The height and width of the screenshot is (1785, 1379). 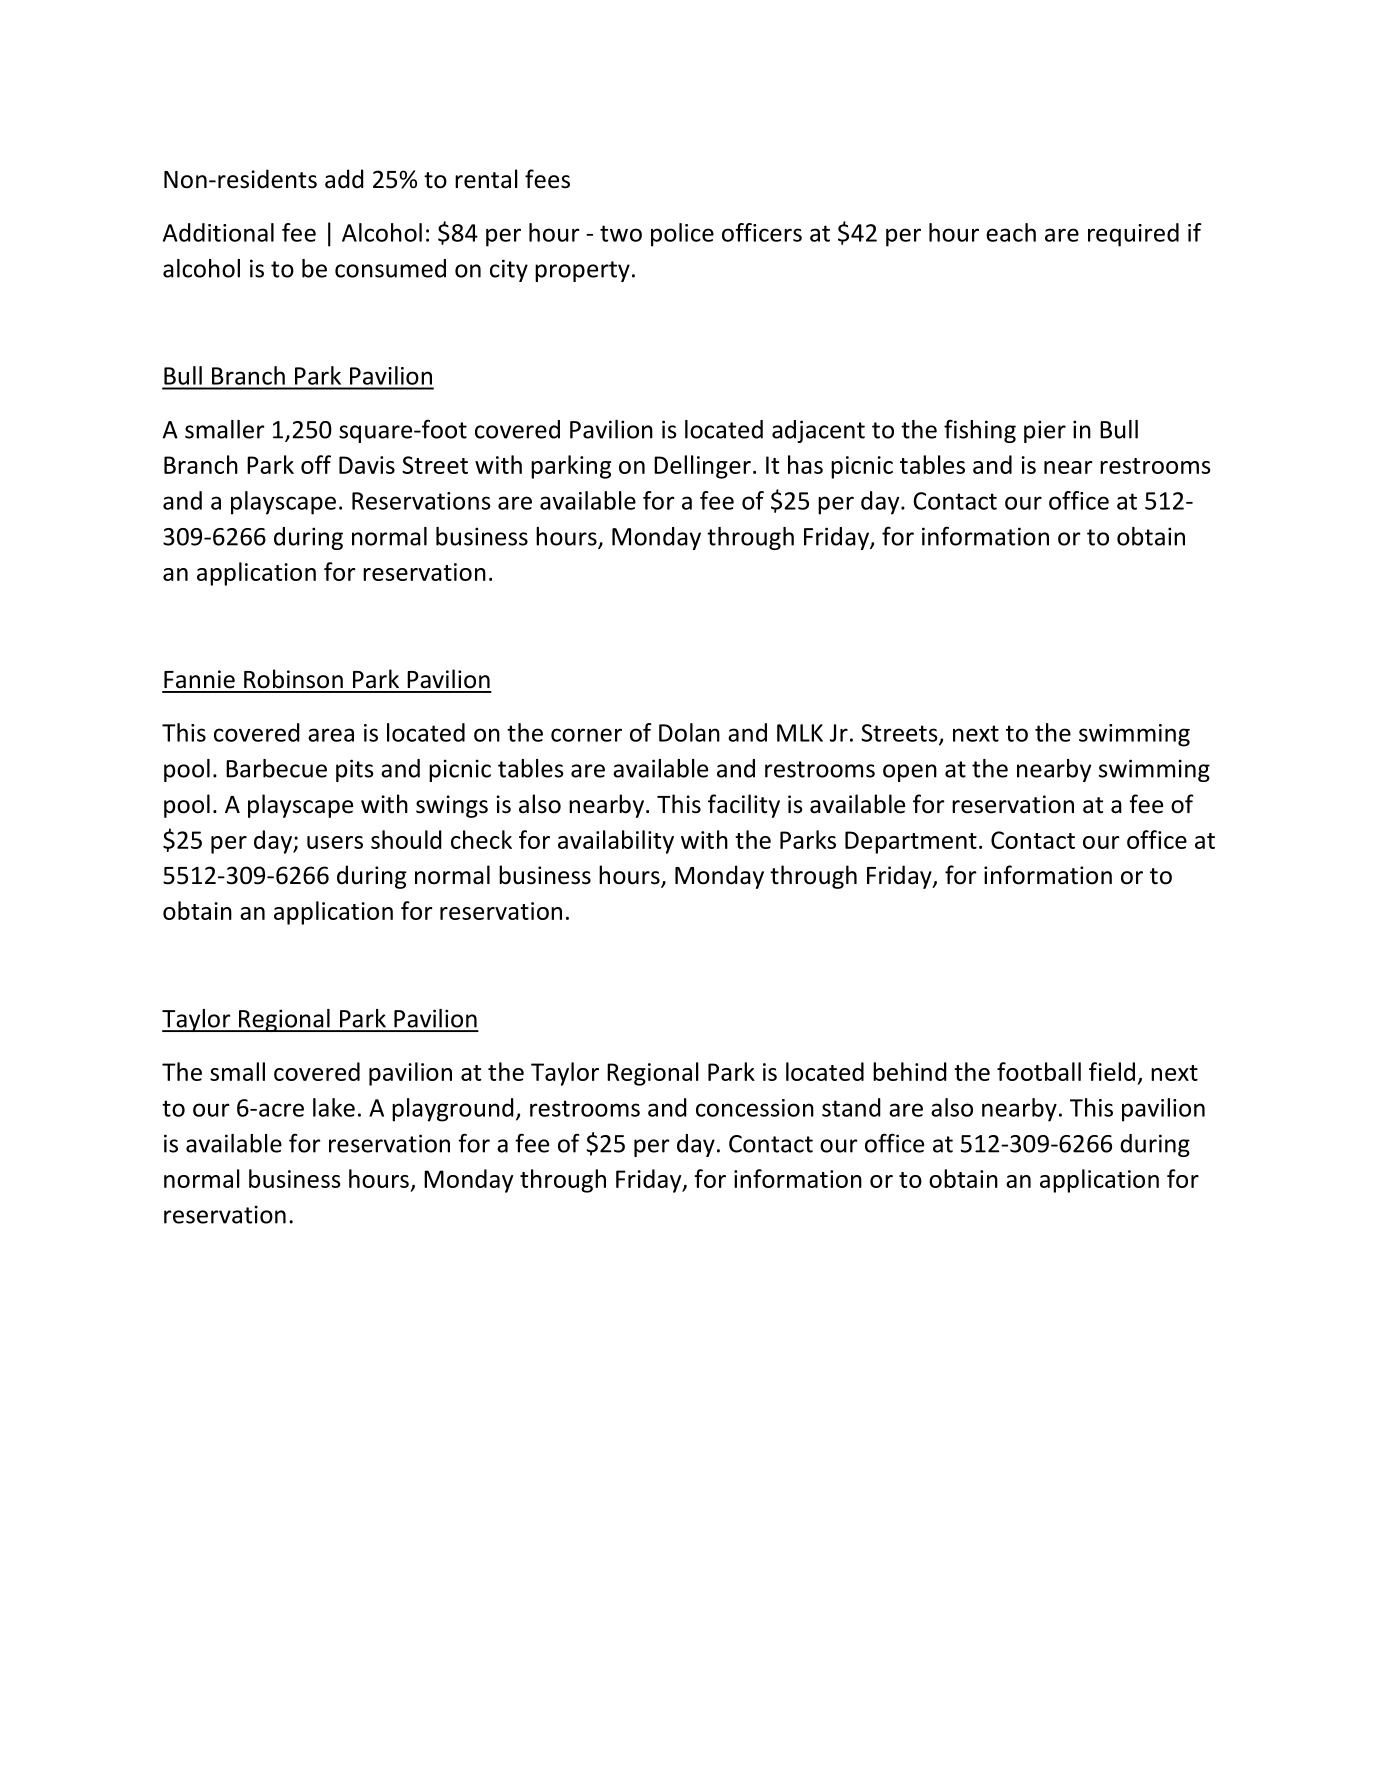 I want to click on Additional, so click(x=218, y=232).
